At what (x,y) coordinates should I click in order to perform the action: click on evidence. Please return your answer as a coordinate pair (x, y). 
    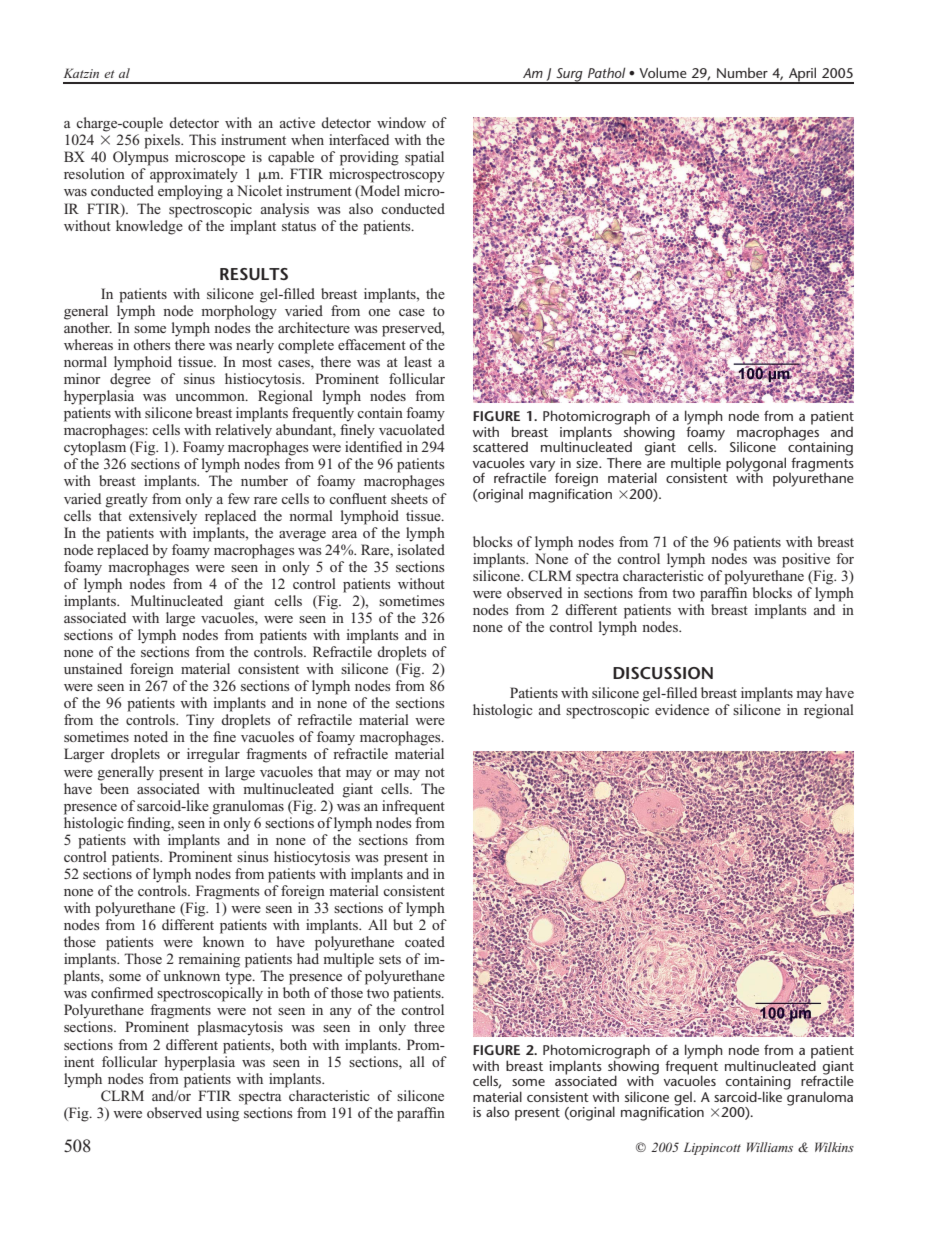
    Looking at the image, I should click on (682, 709).
